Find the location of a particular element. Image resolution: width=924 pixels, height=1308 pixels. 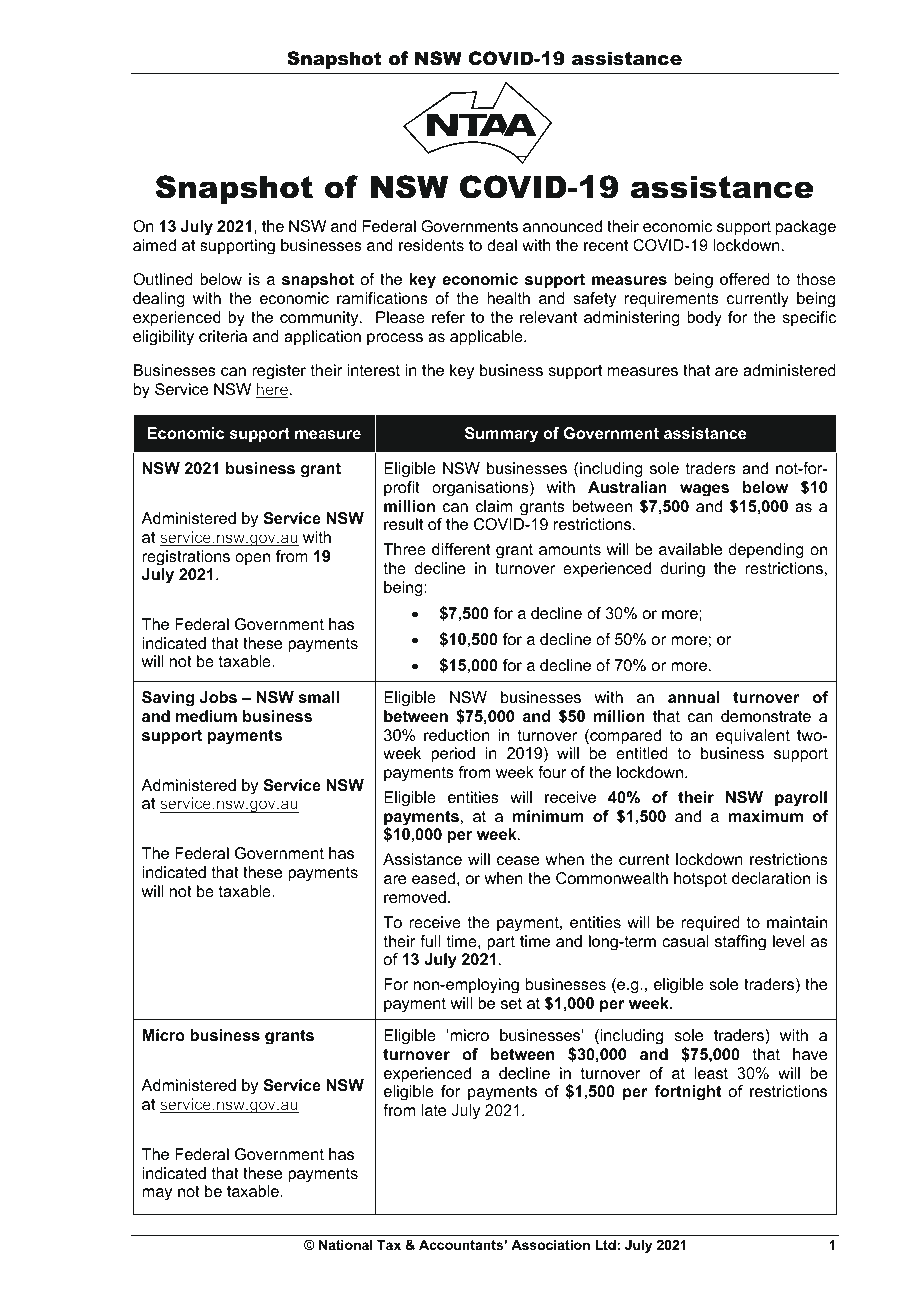

full is located at coordinates (430, 941).
